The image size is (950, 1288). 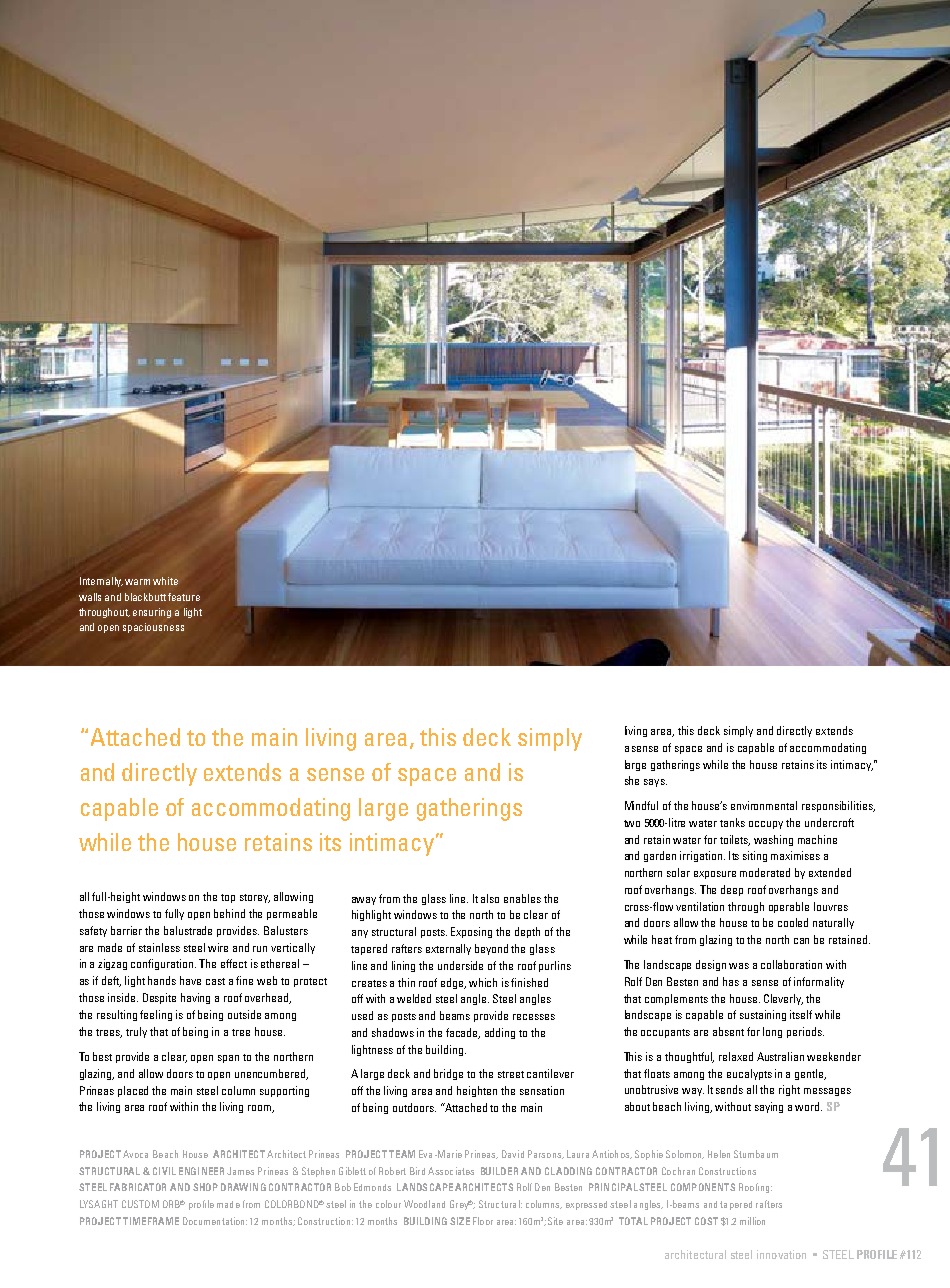 I want to click on Size, so click(x=460, y=1221).
